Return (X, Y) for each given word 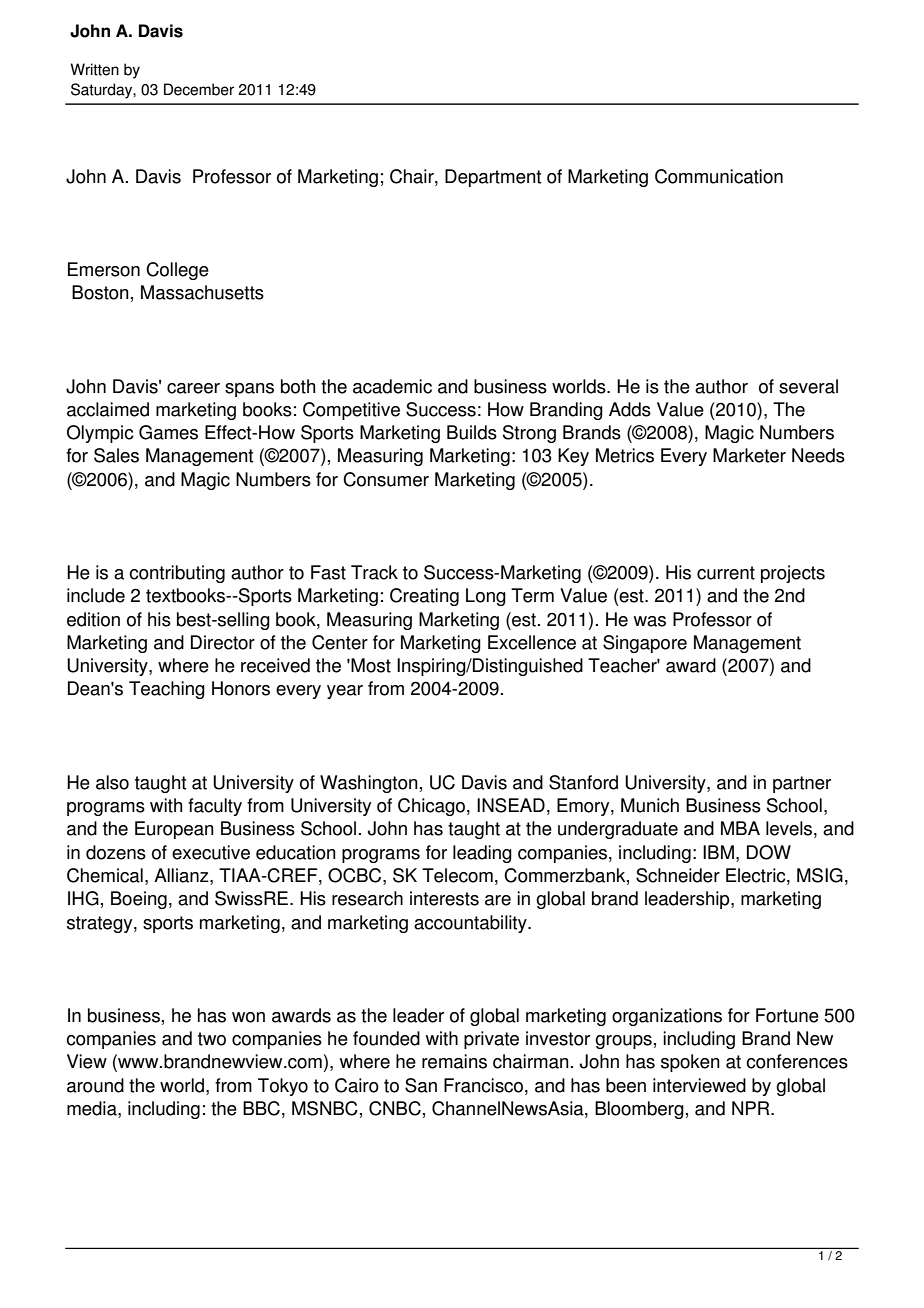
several (808, 386)
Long (486, 597)
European (174, 830)
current (726, 573)
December (199, 89)
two (212, 1039)
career (193, 388)
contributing (177, 574)
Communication (719, 176)
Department (493, 178)
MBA (740, 828)
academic (392, 386)
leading (482, 854)
